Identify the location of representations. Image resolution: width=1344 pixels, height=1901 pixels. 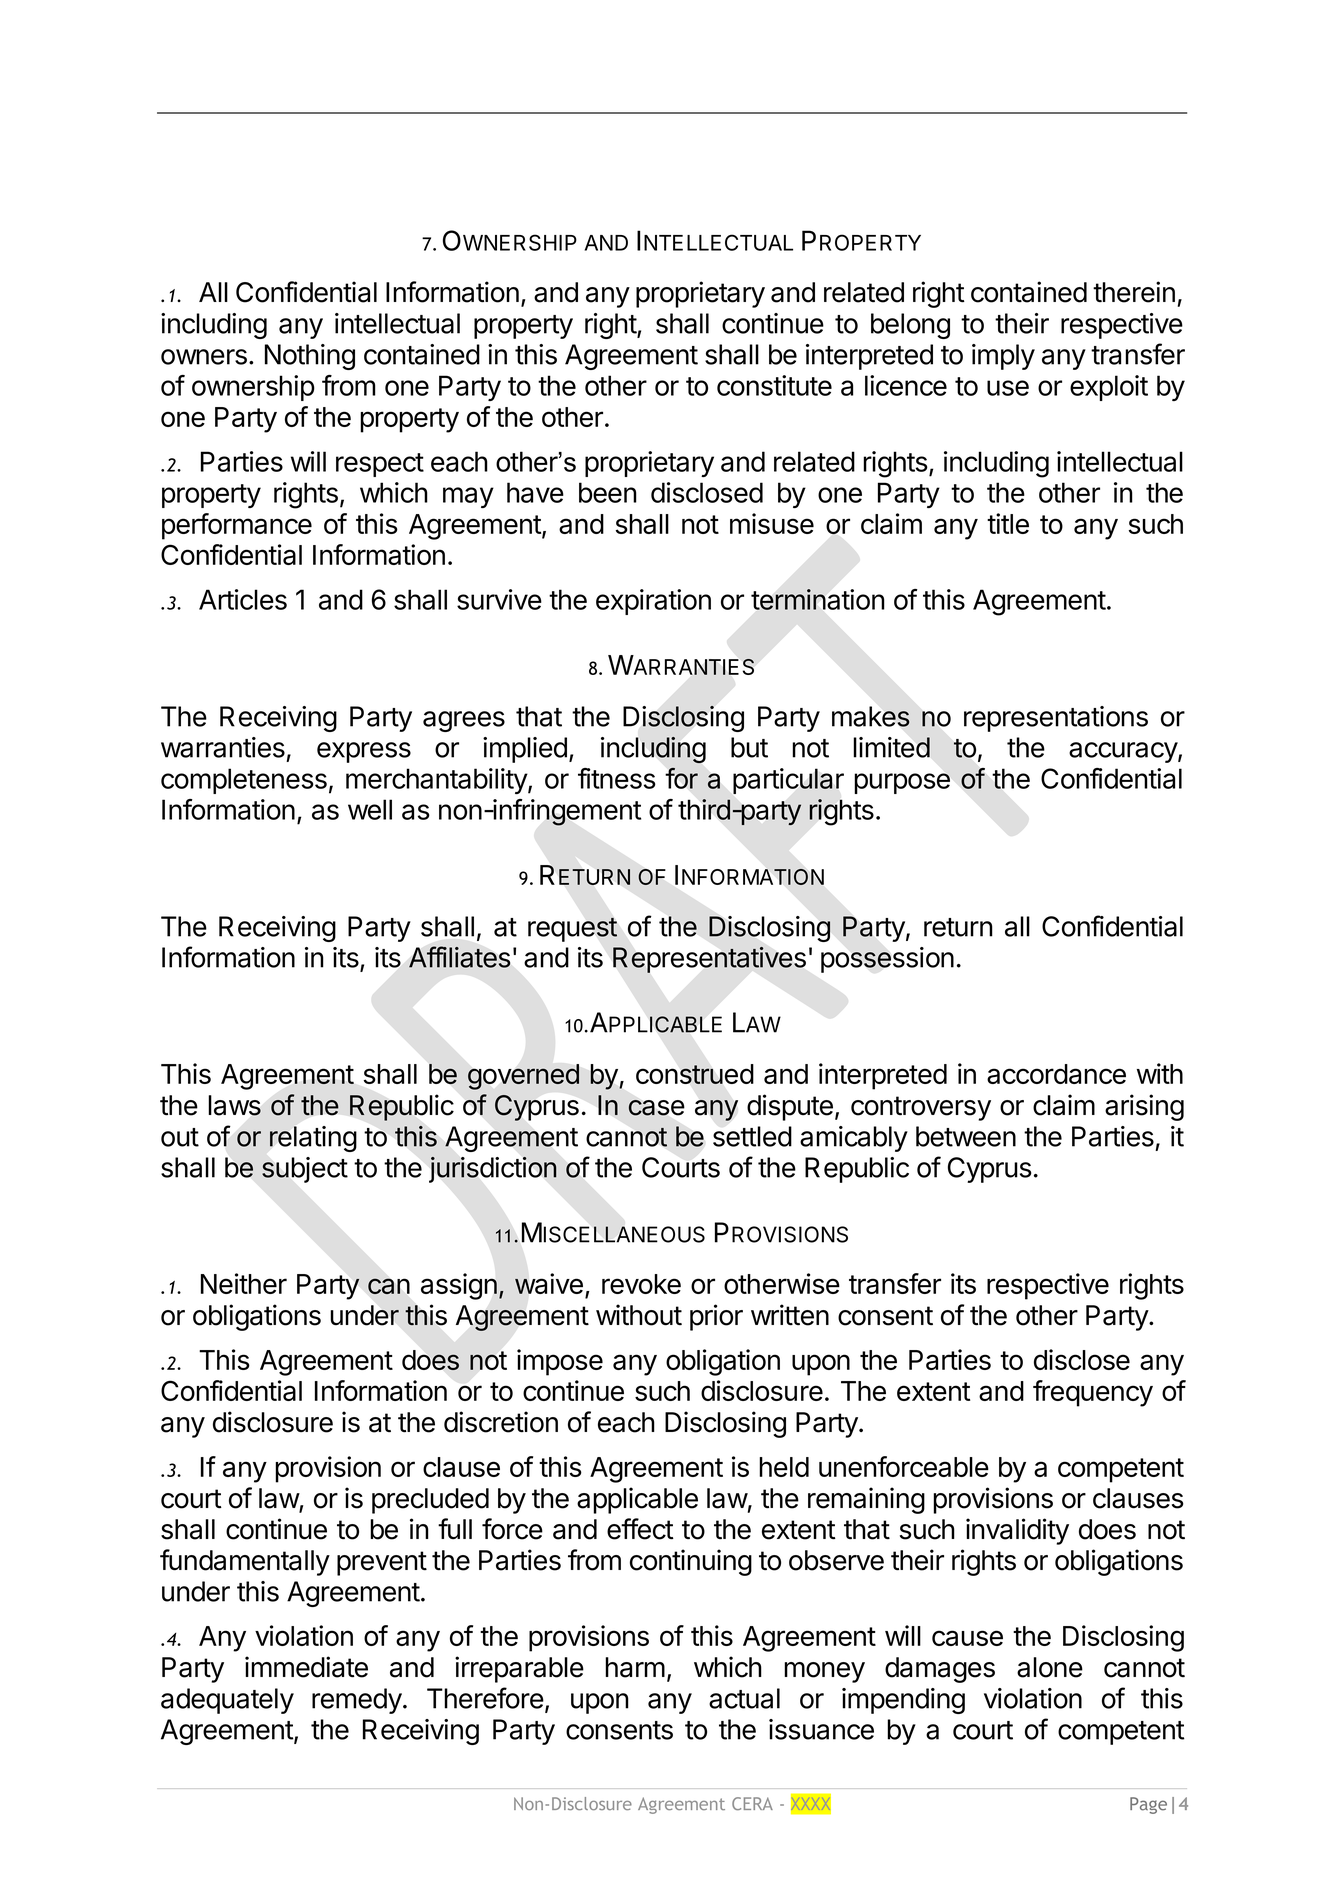
(1056, 719).
